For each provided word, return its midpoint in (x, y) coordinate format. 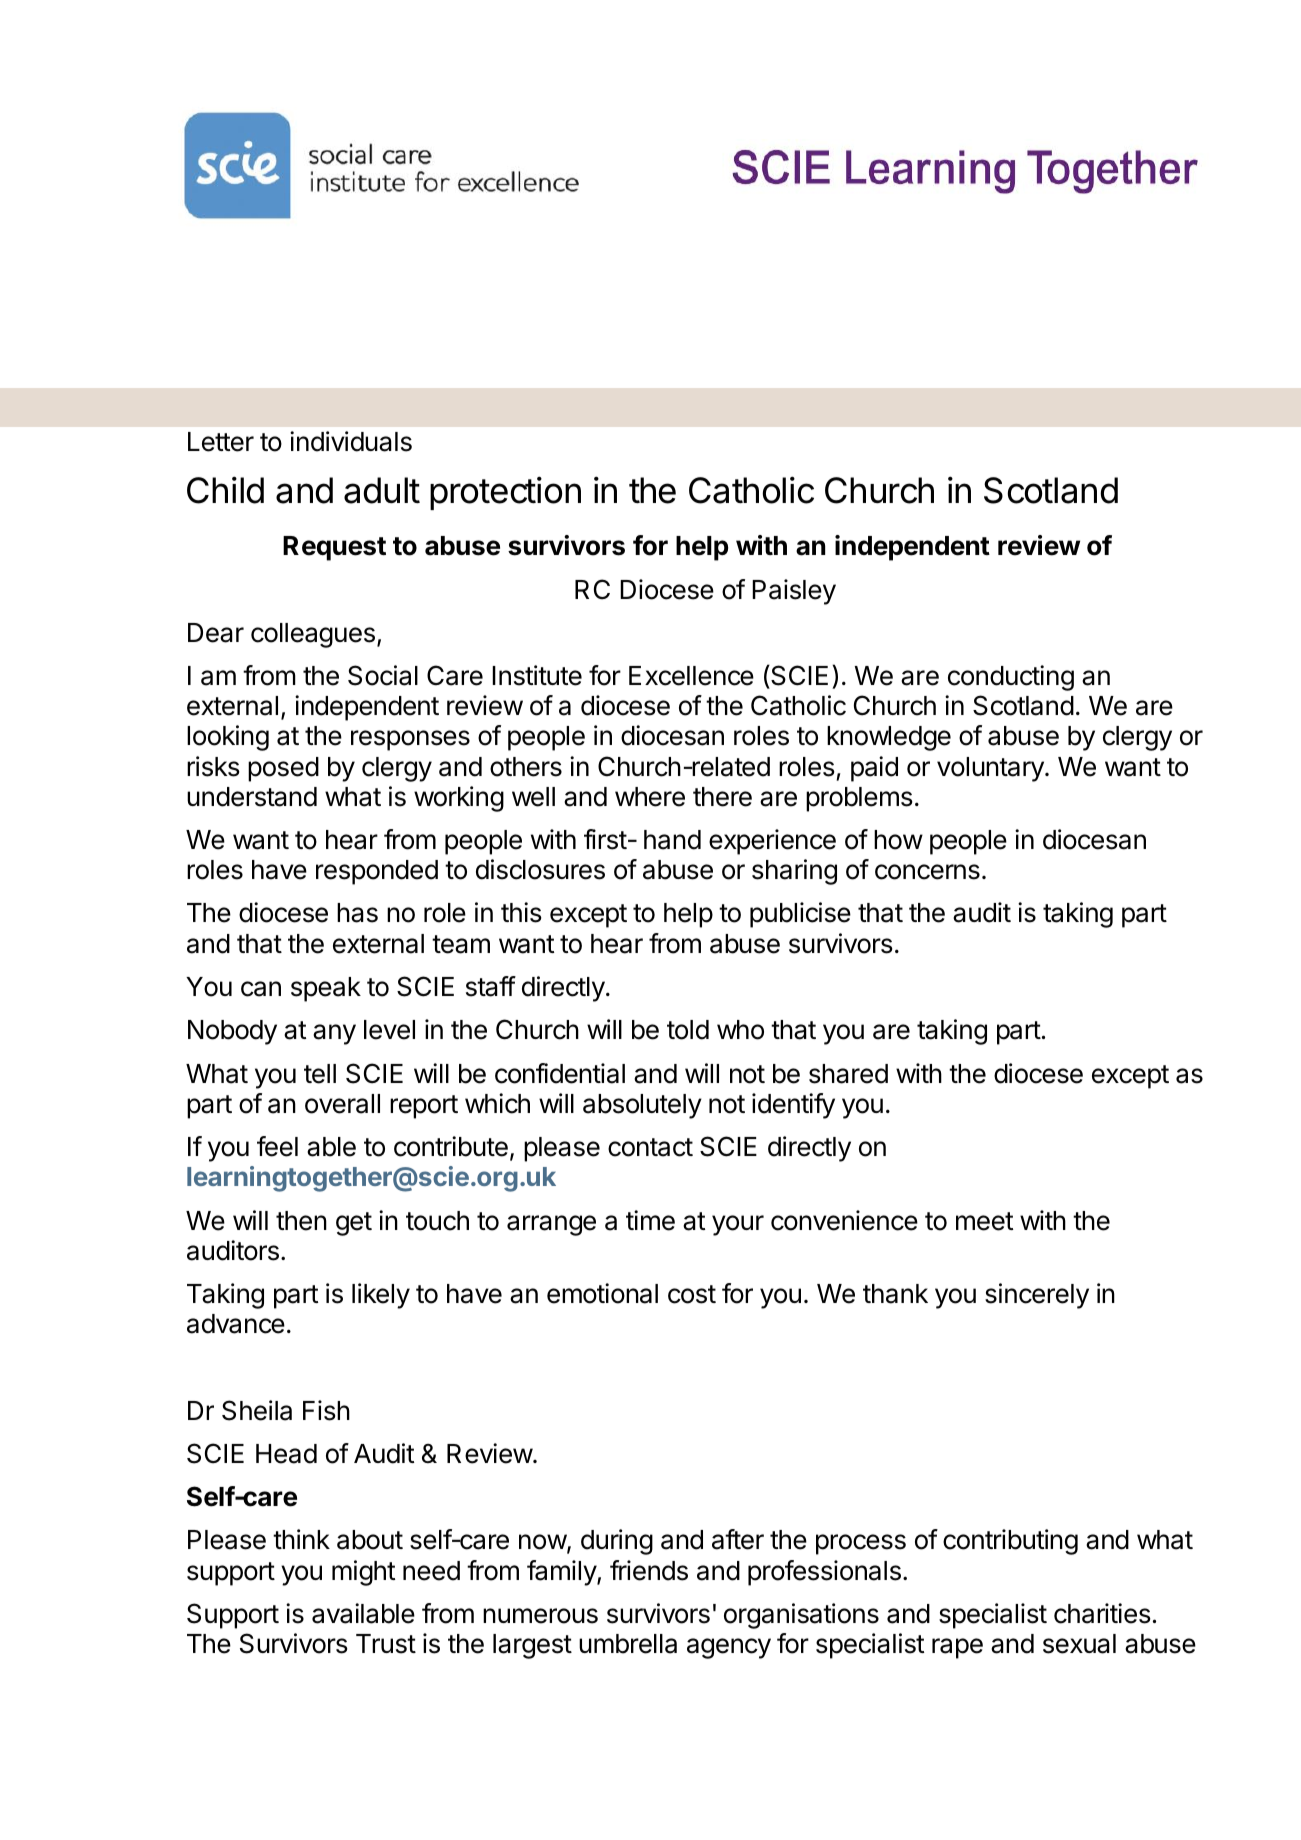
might (363, 1573)
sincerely (1037, 1296)
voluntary (991, 769)
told (688, 1030)
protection (505, 493)
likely (381, 1296)
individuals (351, 441)
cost (692, 1294)
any (334, 1034)
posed (283, 769)
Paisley (794, 592)
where (650, 797)
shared (848, 1074)
